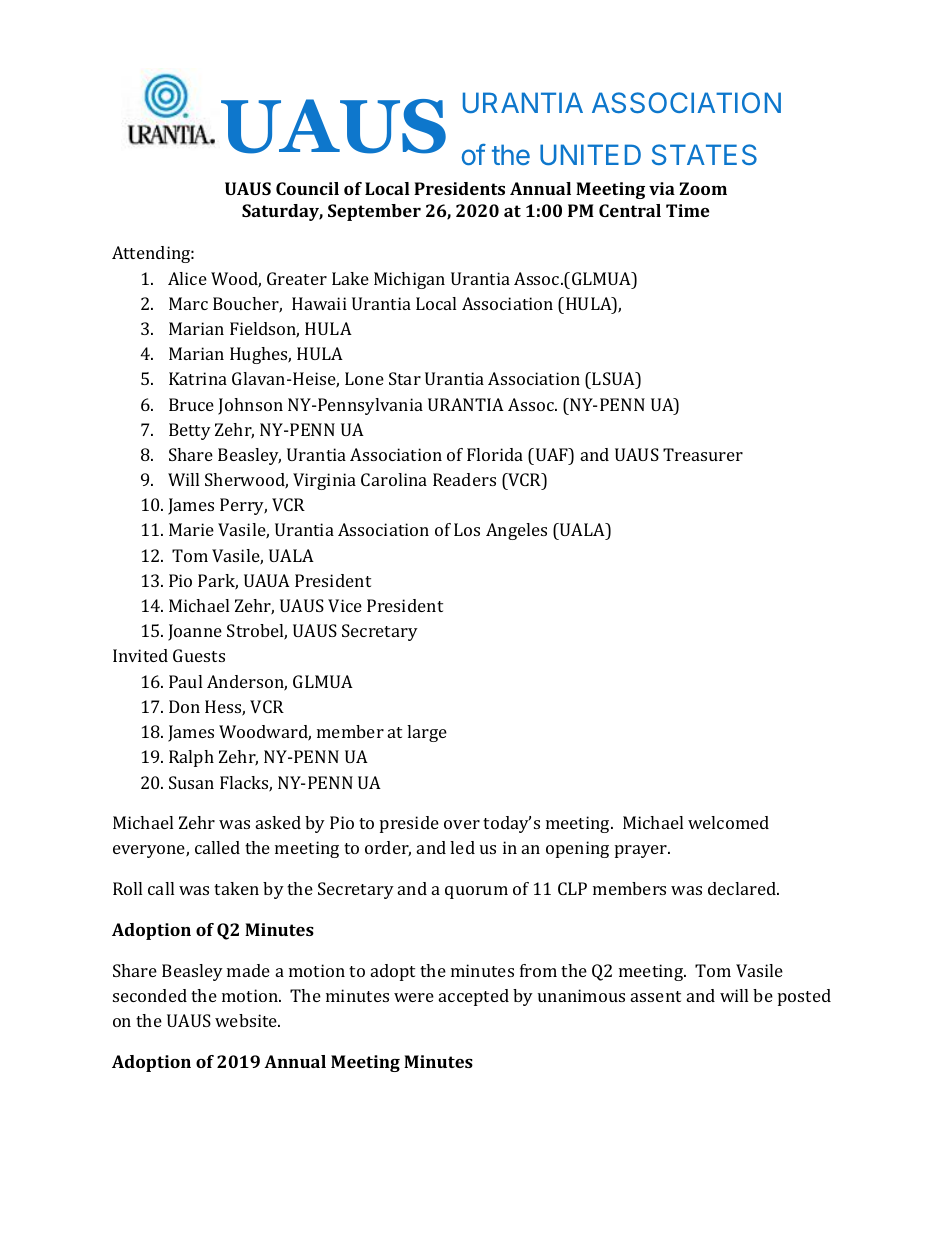 This screenshot has height=1233, width=952. What do you see at coordinates (307, 188) in the screenshot?
I see `Council` at bounding box center [307, 188].
